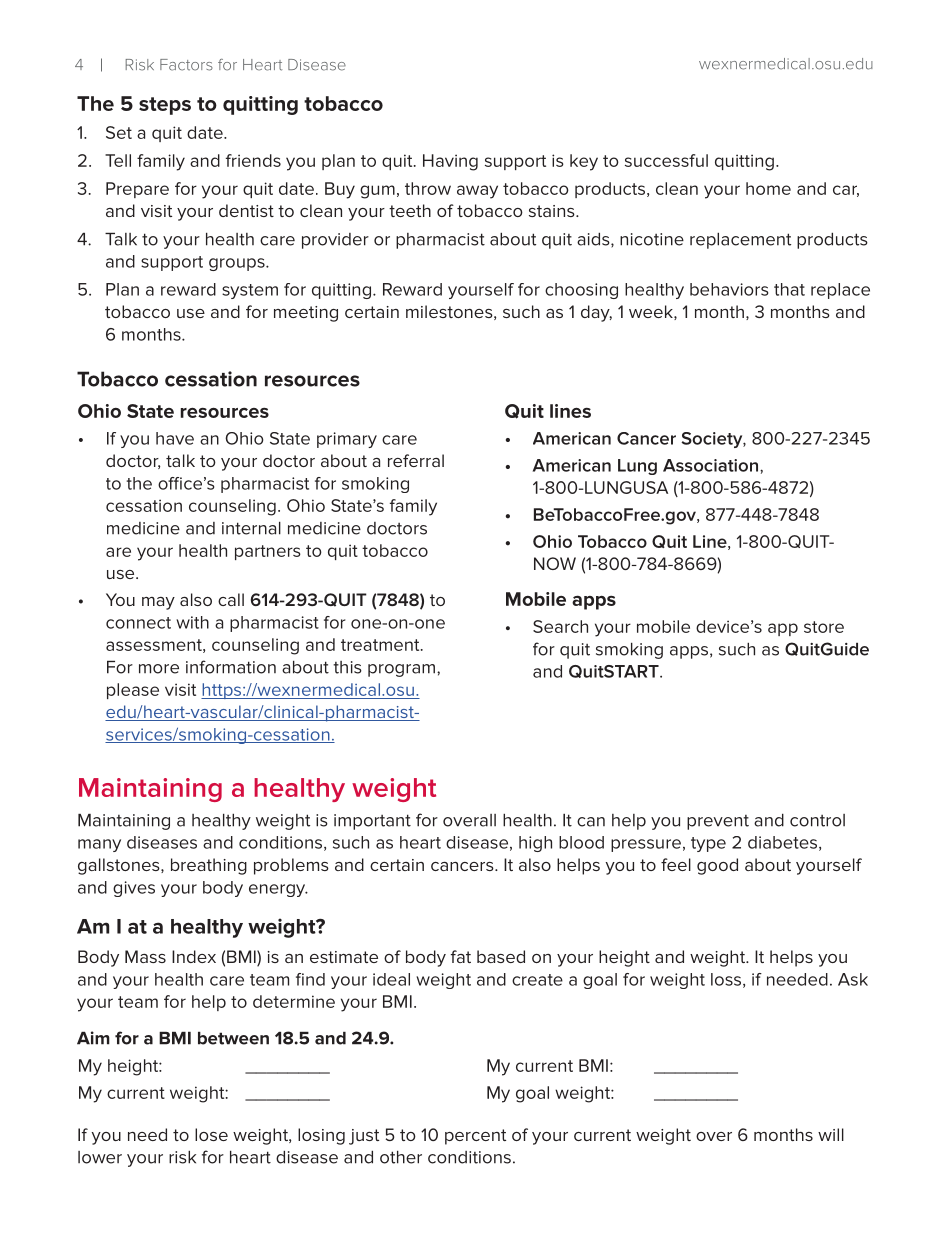  I want to click on Search, so click(560, 626).
